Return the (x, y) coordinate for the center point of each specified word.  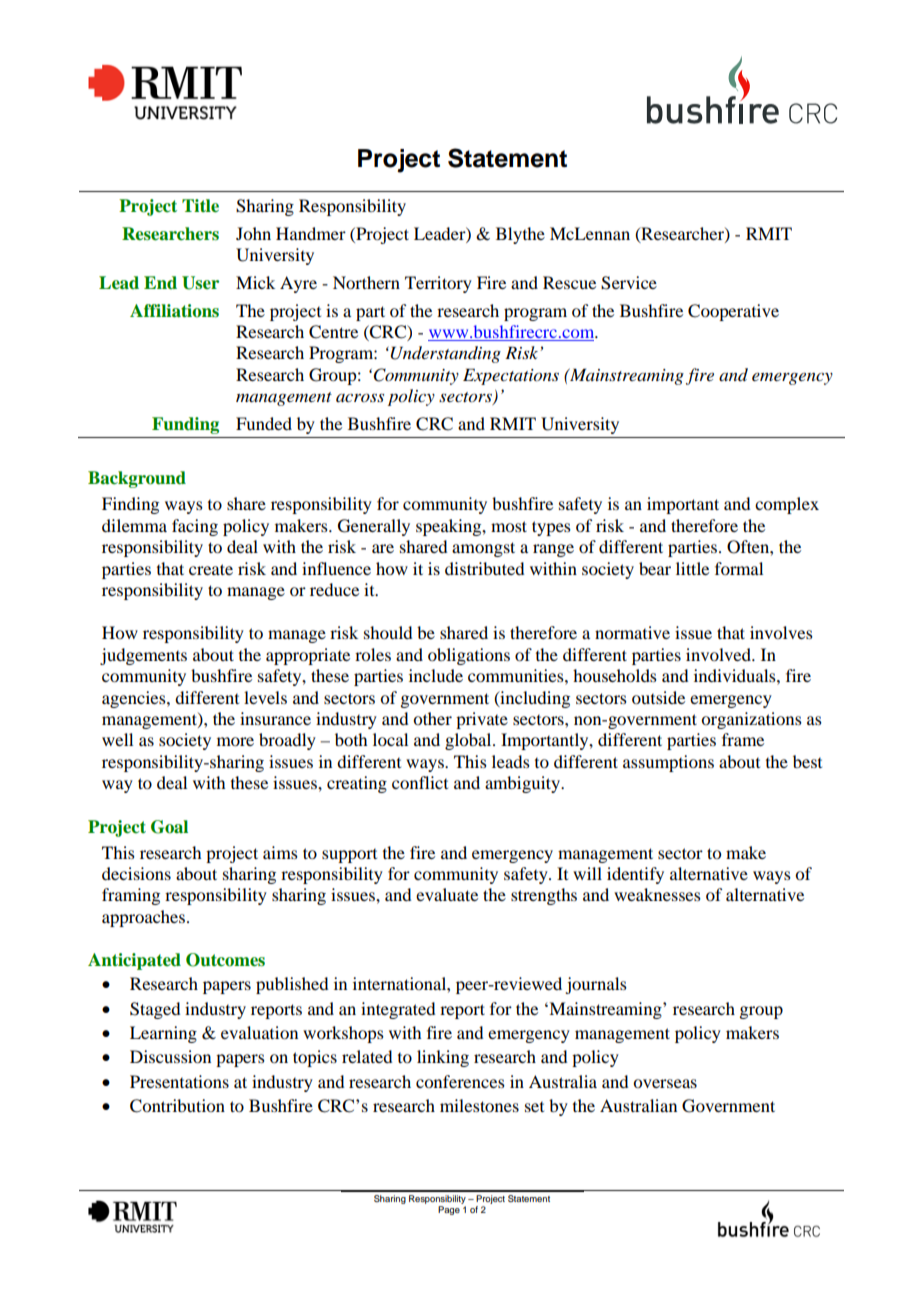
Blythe (520, 235)
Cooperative (733, 312)
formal (739, 568)
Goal (169, 827)
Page (450, 1209)
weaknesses (657, 894)
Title (200, 206)
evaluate (447, 894)
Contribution (177, 1106)
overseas (665, 1083)
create (211, 569)
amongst (483, 549)
